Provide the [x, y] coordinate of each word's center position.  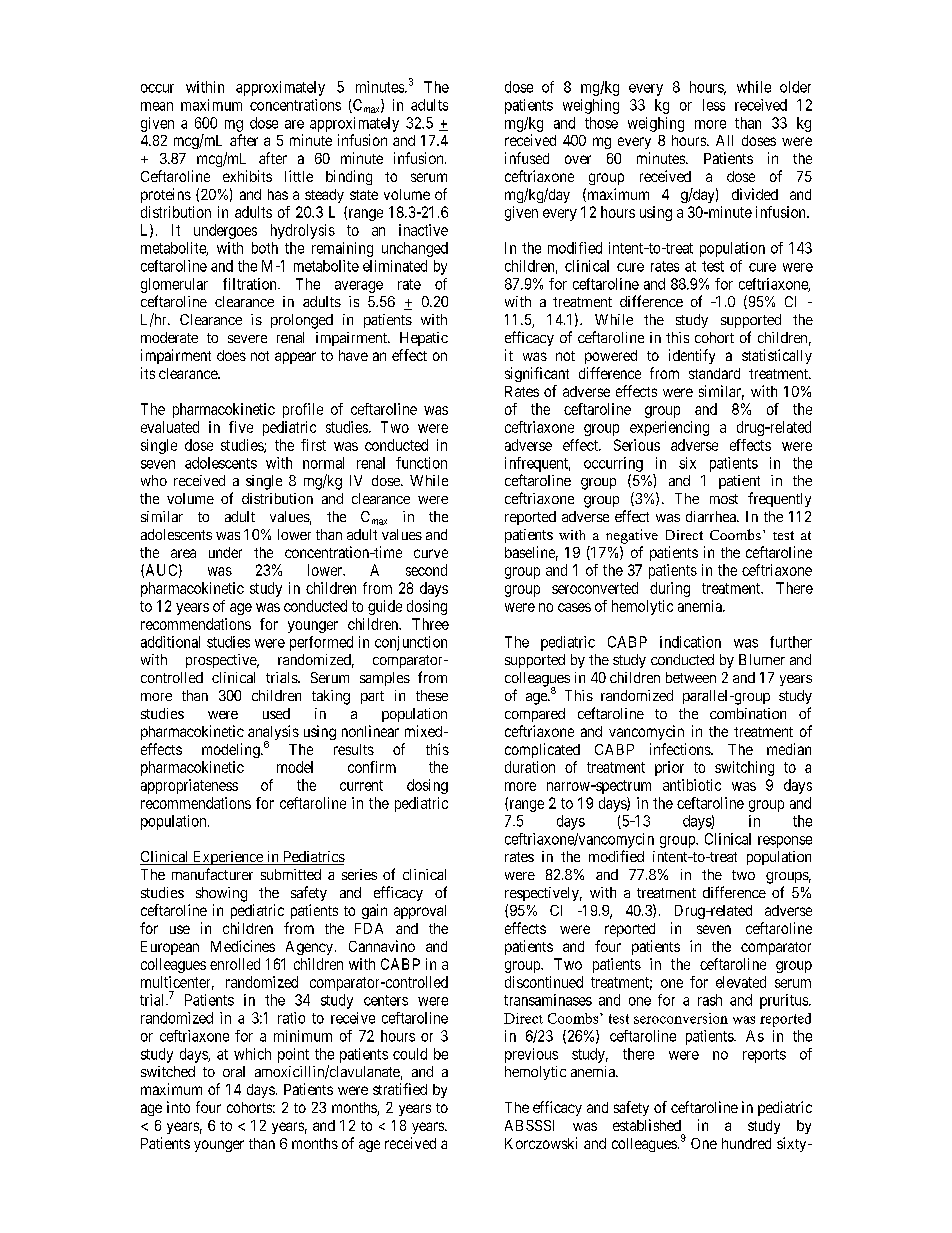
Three [430, 624]
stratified [400, 1089]
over [578, 159]
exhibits [247, 176]
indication [690, 642]
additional [170, 642]
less [714, 105]
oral [234, 1071]
